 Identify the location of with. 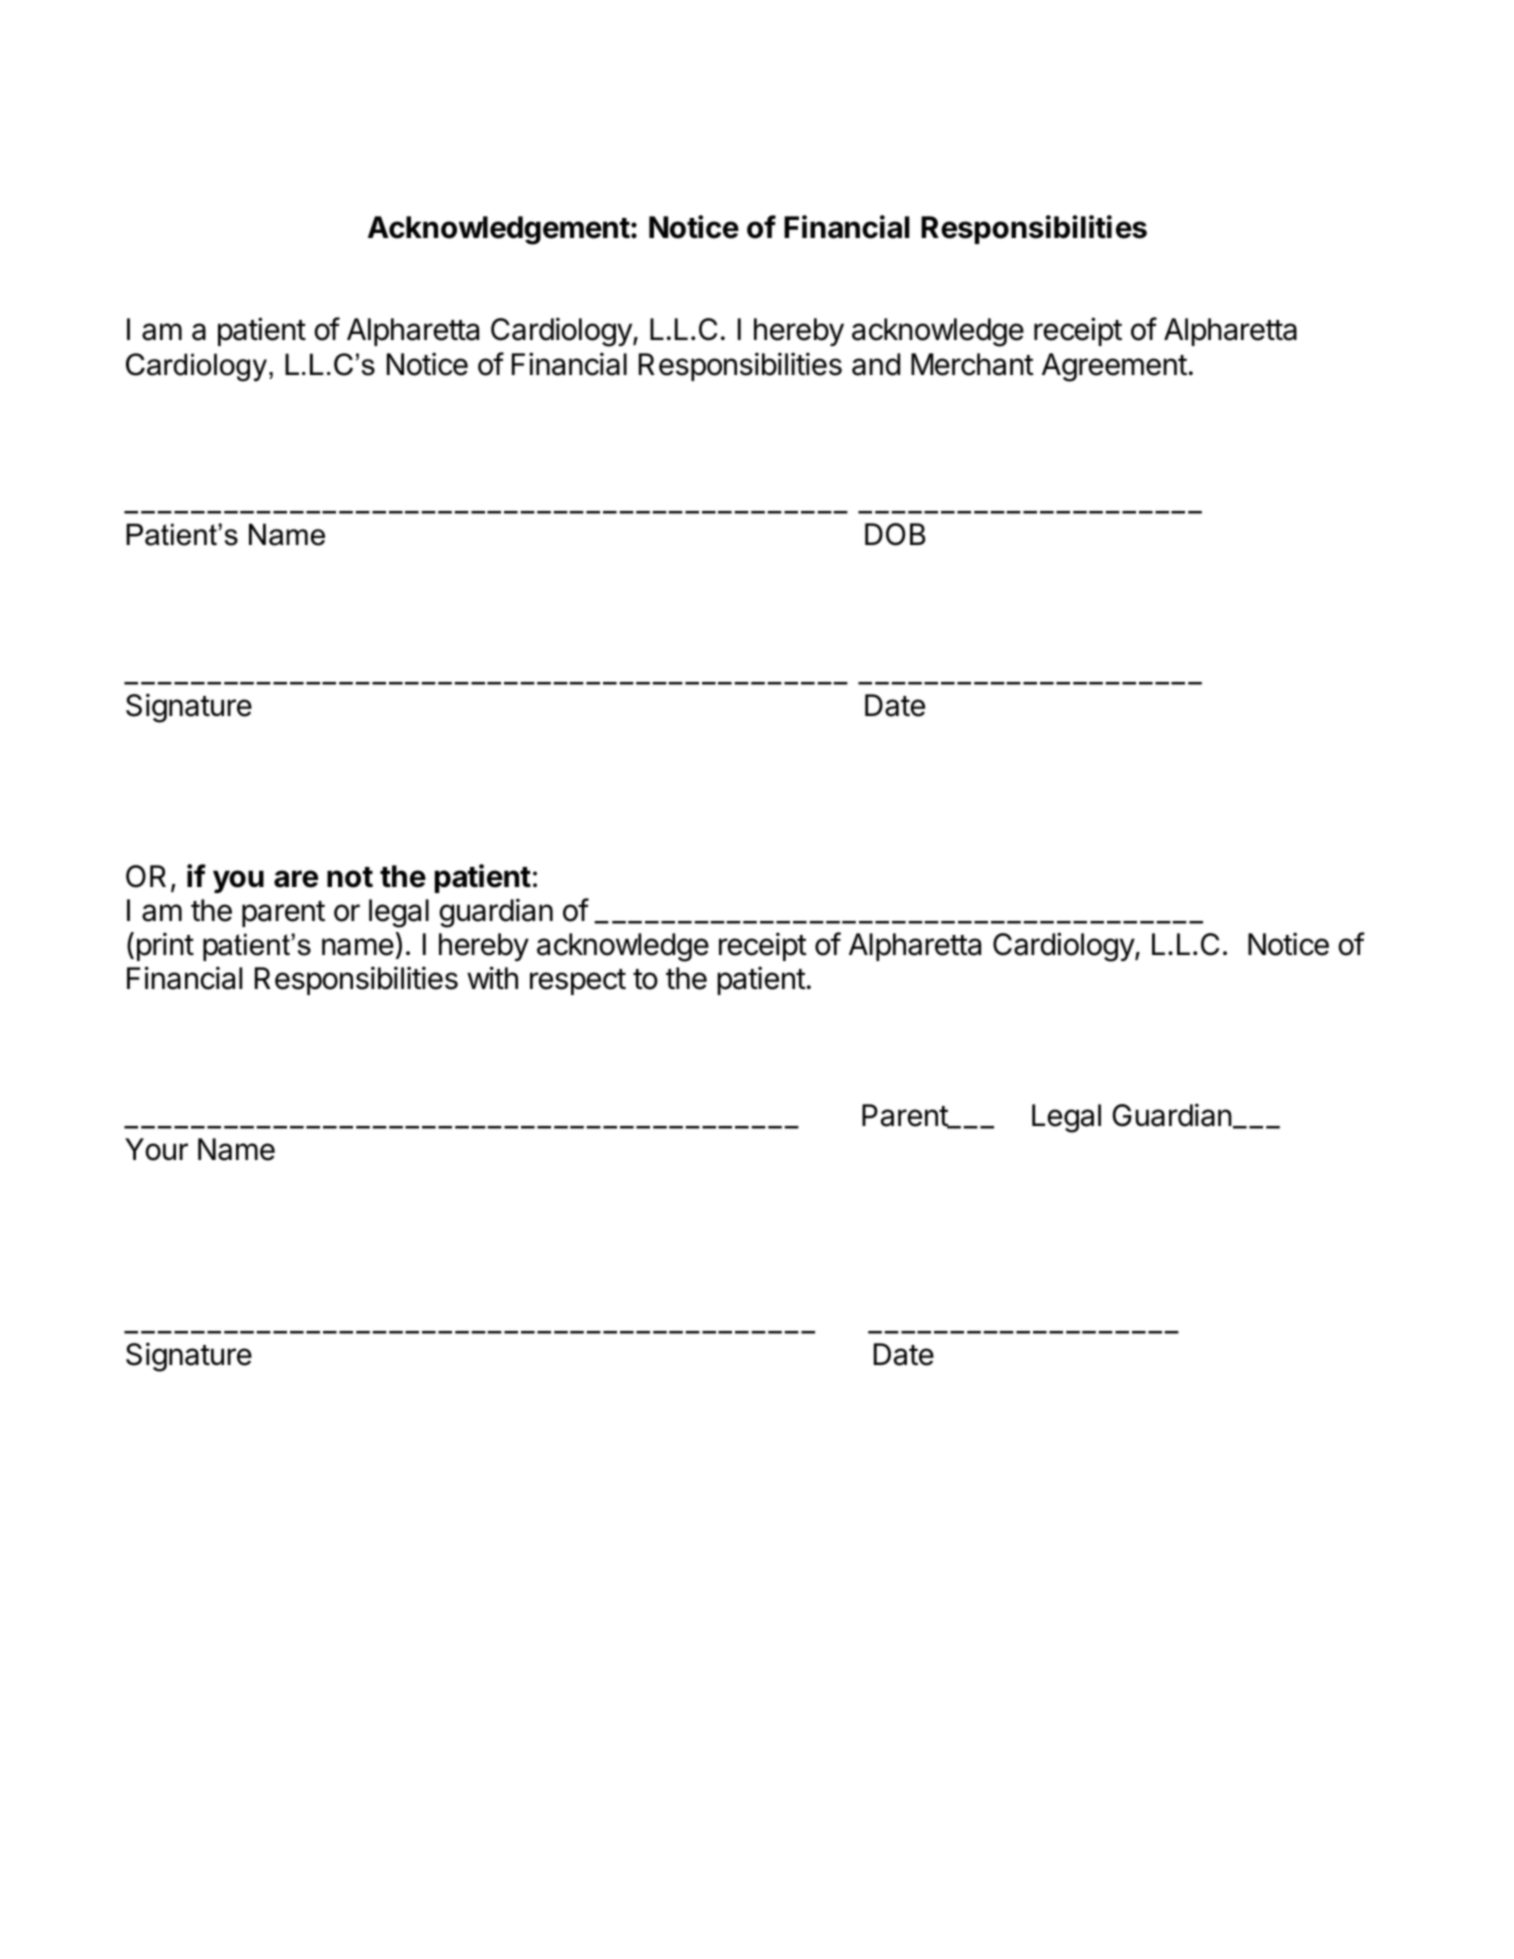
(492, 977).
